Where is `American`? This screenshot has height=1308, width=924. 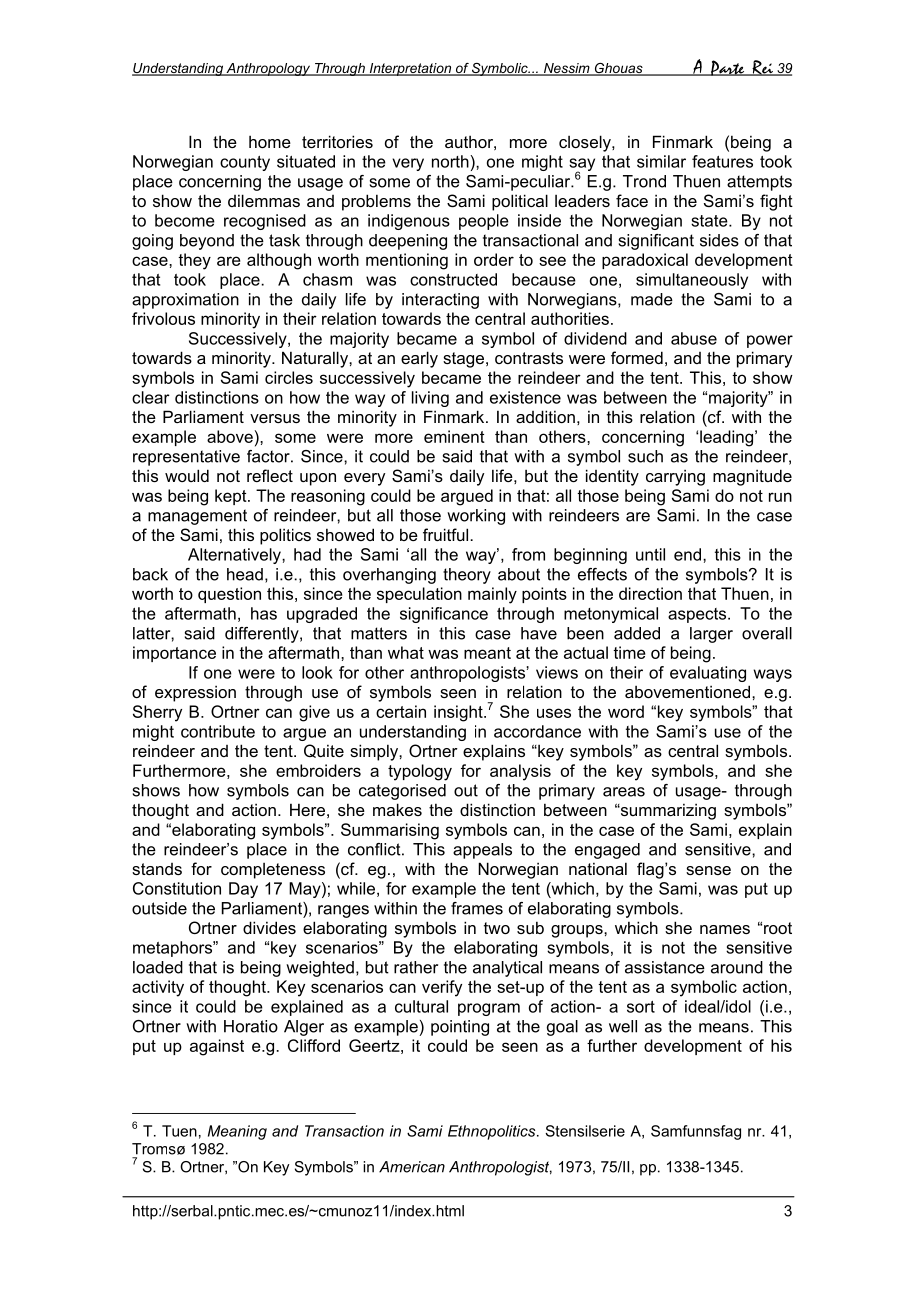 American is located at coordinates (412, 1167).
